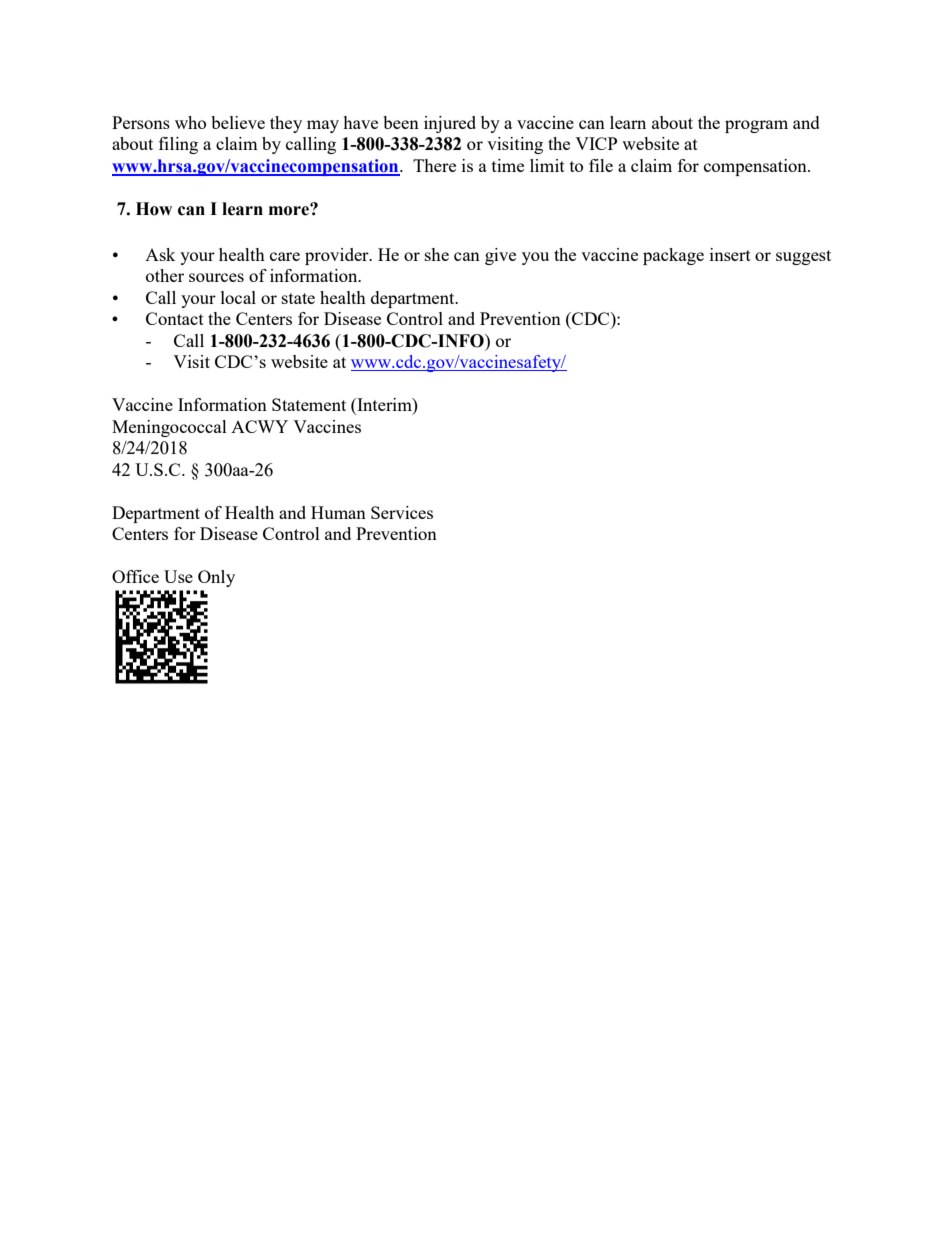  Describe the element at coordinates (216, 578) in the image. I see `Only` at that location.
